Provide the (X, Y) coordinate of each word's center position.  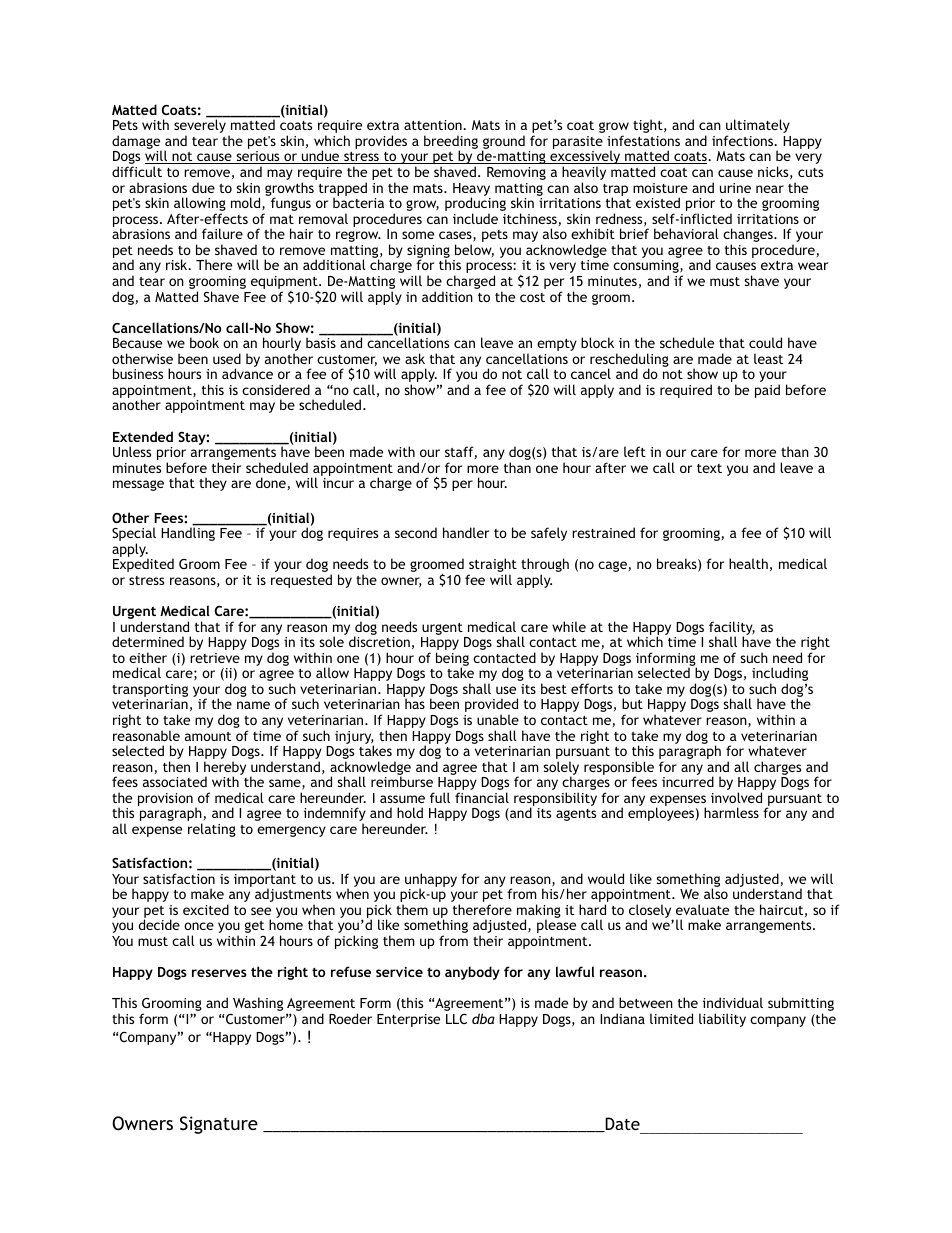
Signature (219, 1125)
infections (744, 140)
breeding (451, 143)
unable (498, 719)
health (748, 563)
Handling (188, 534)
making (539, 912)
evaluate (702, 909)
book (204, 342)
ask (415, 358)
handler (466, 532)
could (765, 342)
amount (208, 736)
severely (200, 127)
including (780, 675)
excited (206, 909)
